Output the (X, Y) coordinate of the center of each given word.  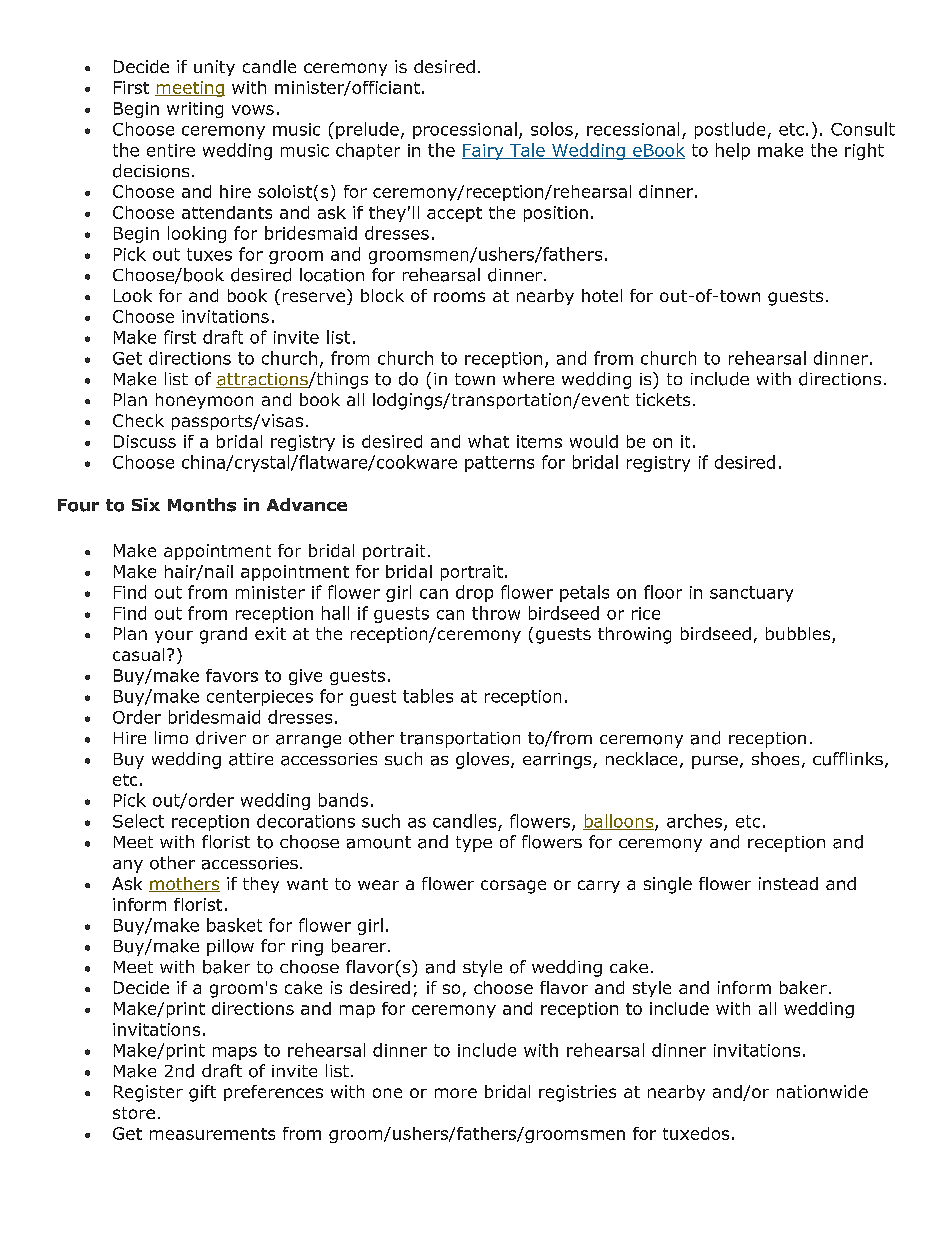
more (456, 1093)
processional (465, 130)
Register (148, 1093)
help (733, 151)
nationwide (822, 1091)
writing (195, 110)
